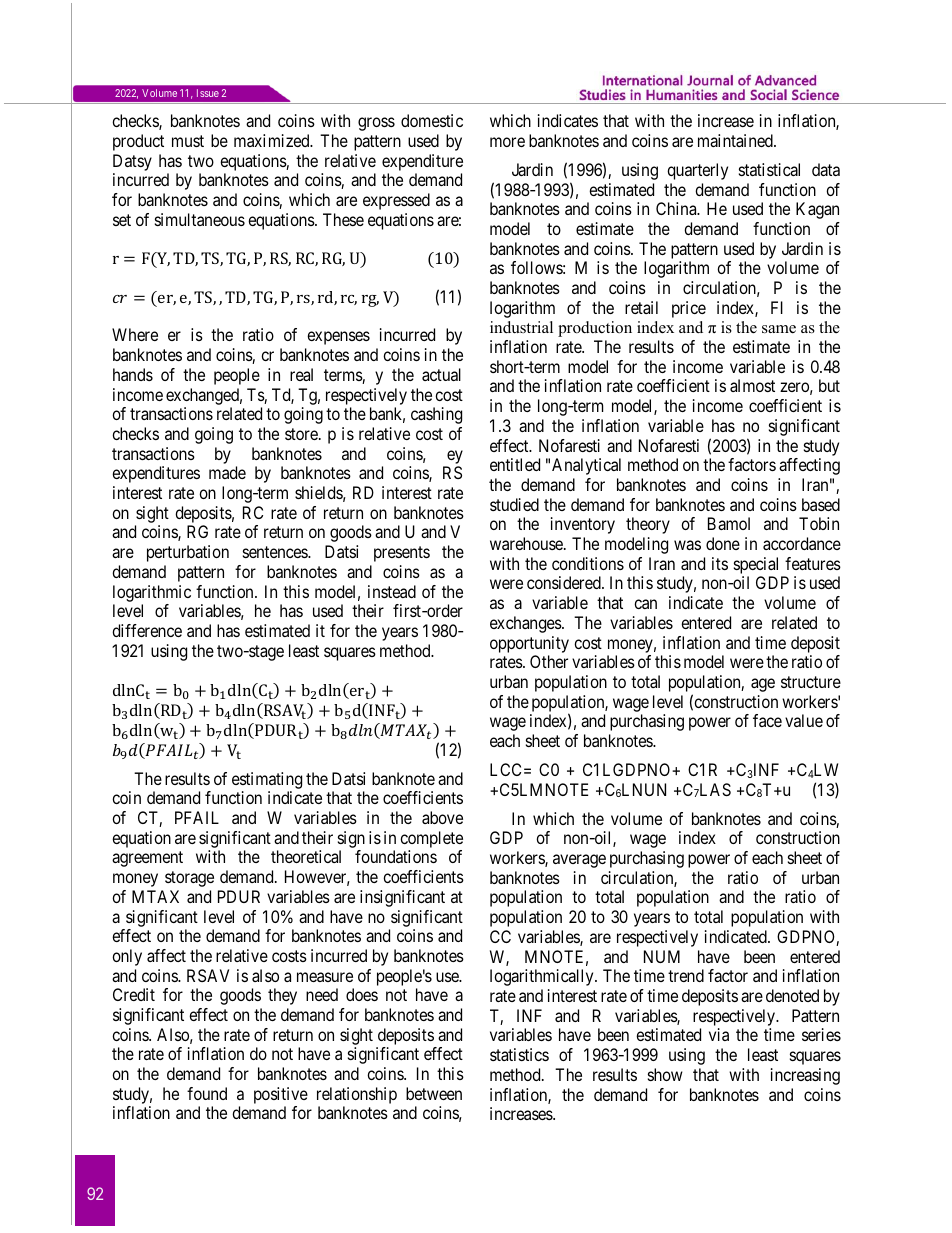 This document has width=952, height=1233. What do you see at coordinates (281, 1097) in the document?
I see `positive` at bounding box center [281, 1097].
